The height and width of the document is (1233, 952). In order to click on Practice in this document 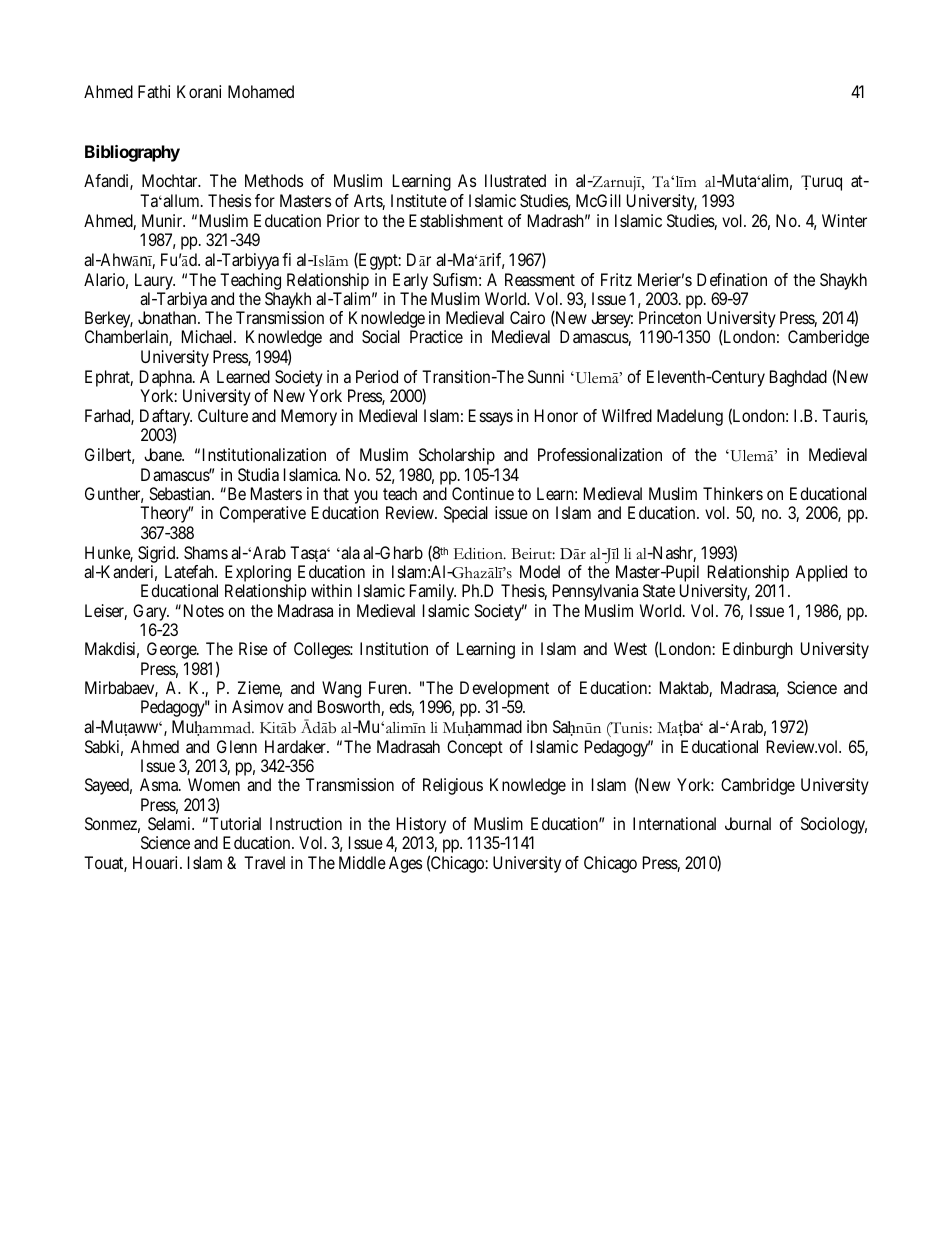, I will do `click(436, 336)`.
